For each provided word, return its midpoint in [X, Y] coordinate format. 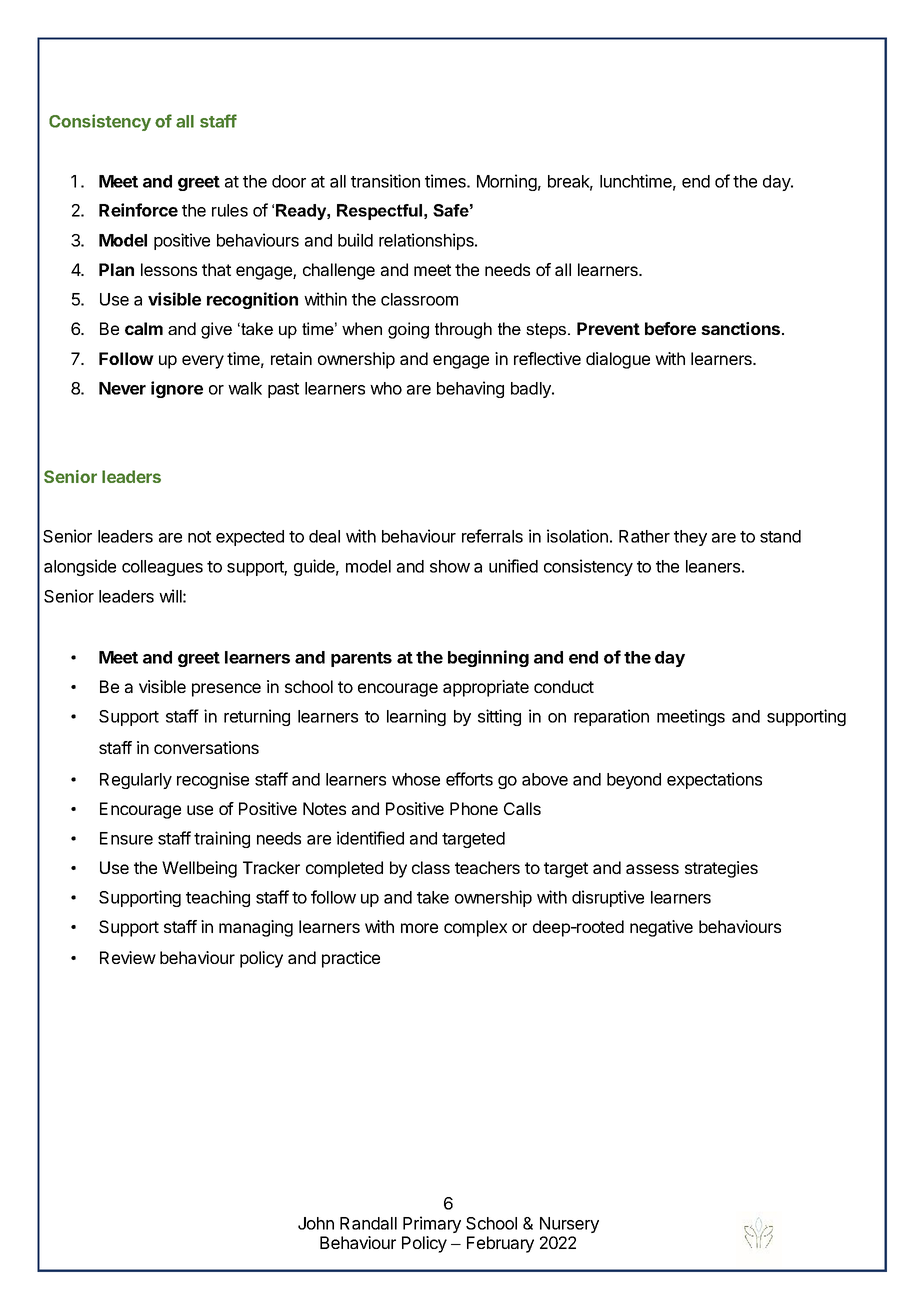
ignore [177, 389]
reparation [611, 717]
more [419, 928]
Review [128, 957]
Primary [432, 1224]
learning [416, 717]
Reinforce [138, 210]
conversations [206, 747]
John [316, 1223]
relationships [427, 241]
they [690, 538]
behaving [470, 389]
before [670, 328]
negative [661, 928]
